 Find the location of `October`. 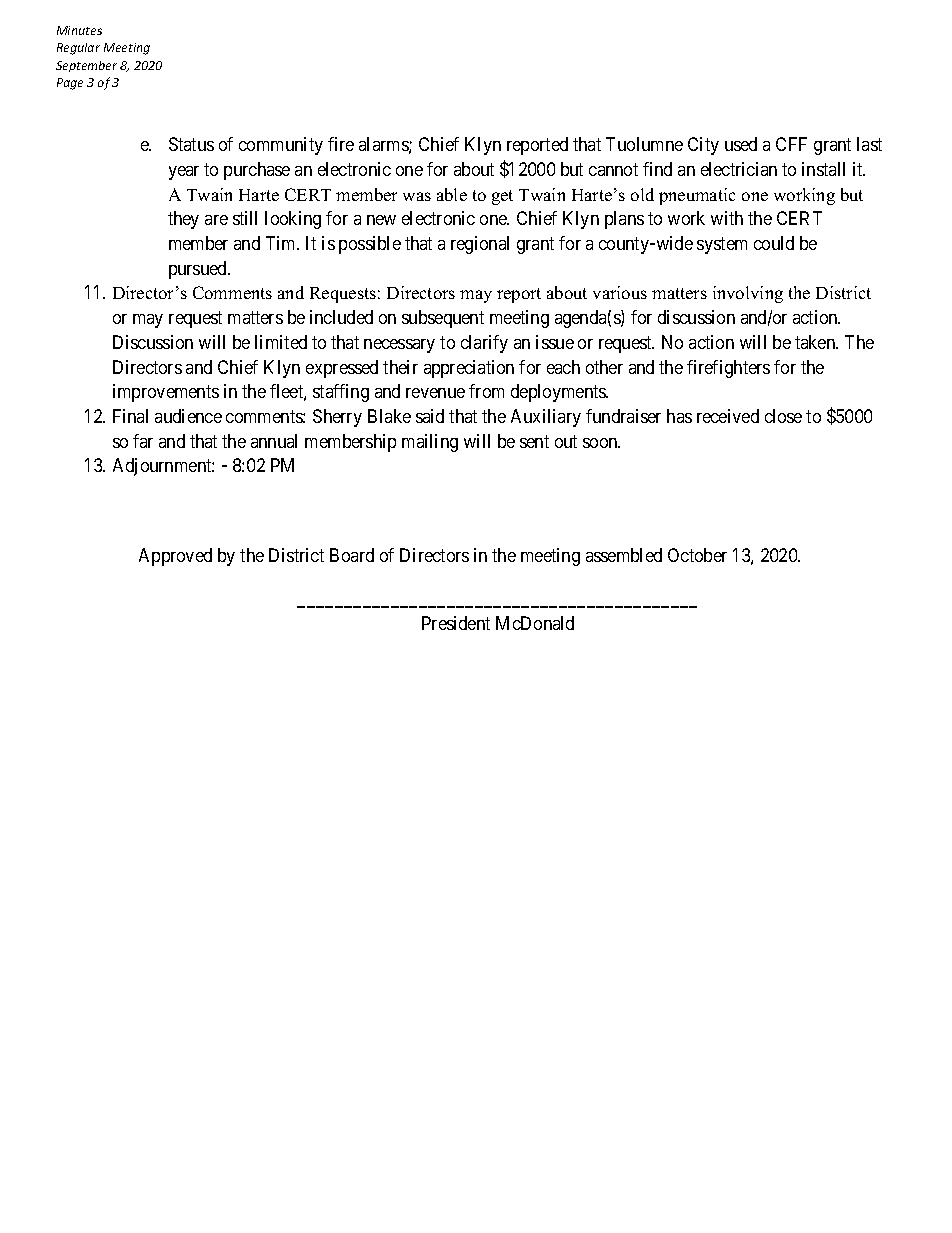

October is located at coordinates (697, 555).
